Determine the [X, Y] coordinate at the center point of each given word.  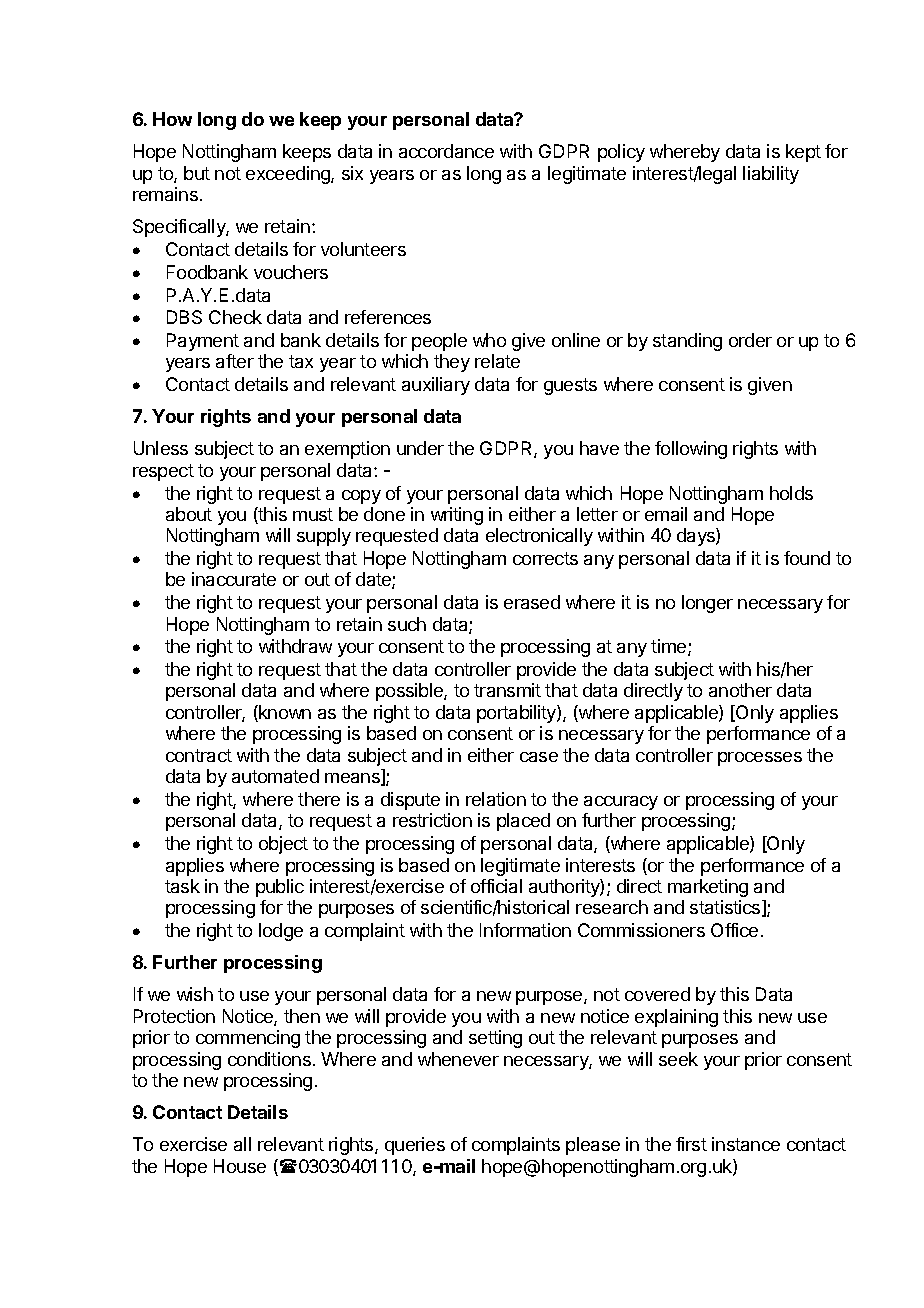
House [240, 1166]
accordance [446, 151]
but [197, 173]
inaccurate [234, 579]
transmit [507, 690]
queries [415, 1146]
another [740, 690]
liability [771, 175]
